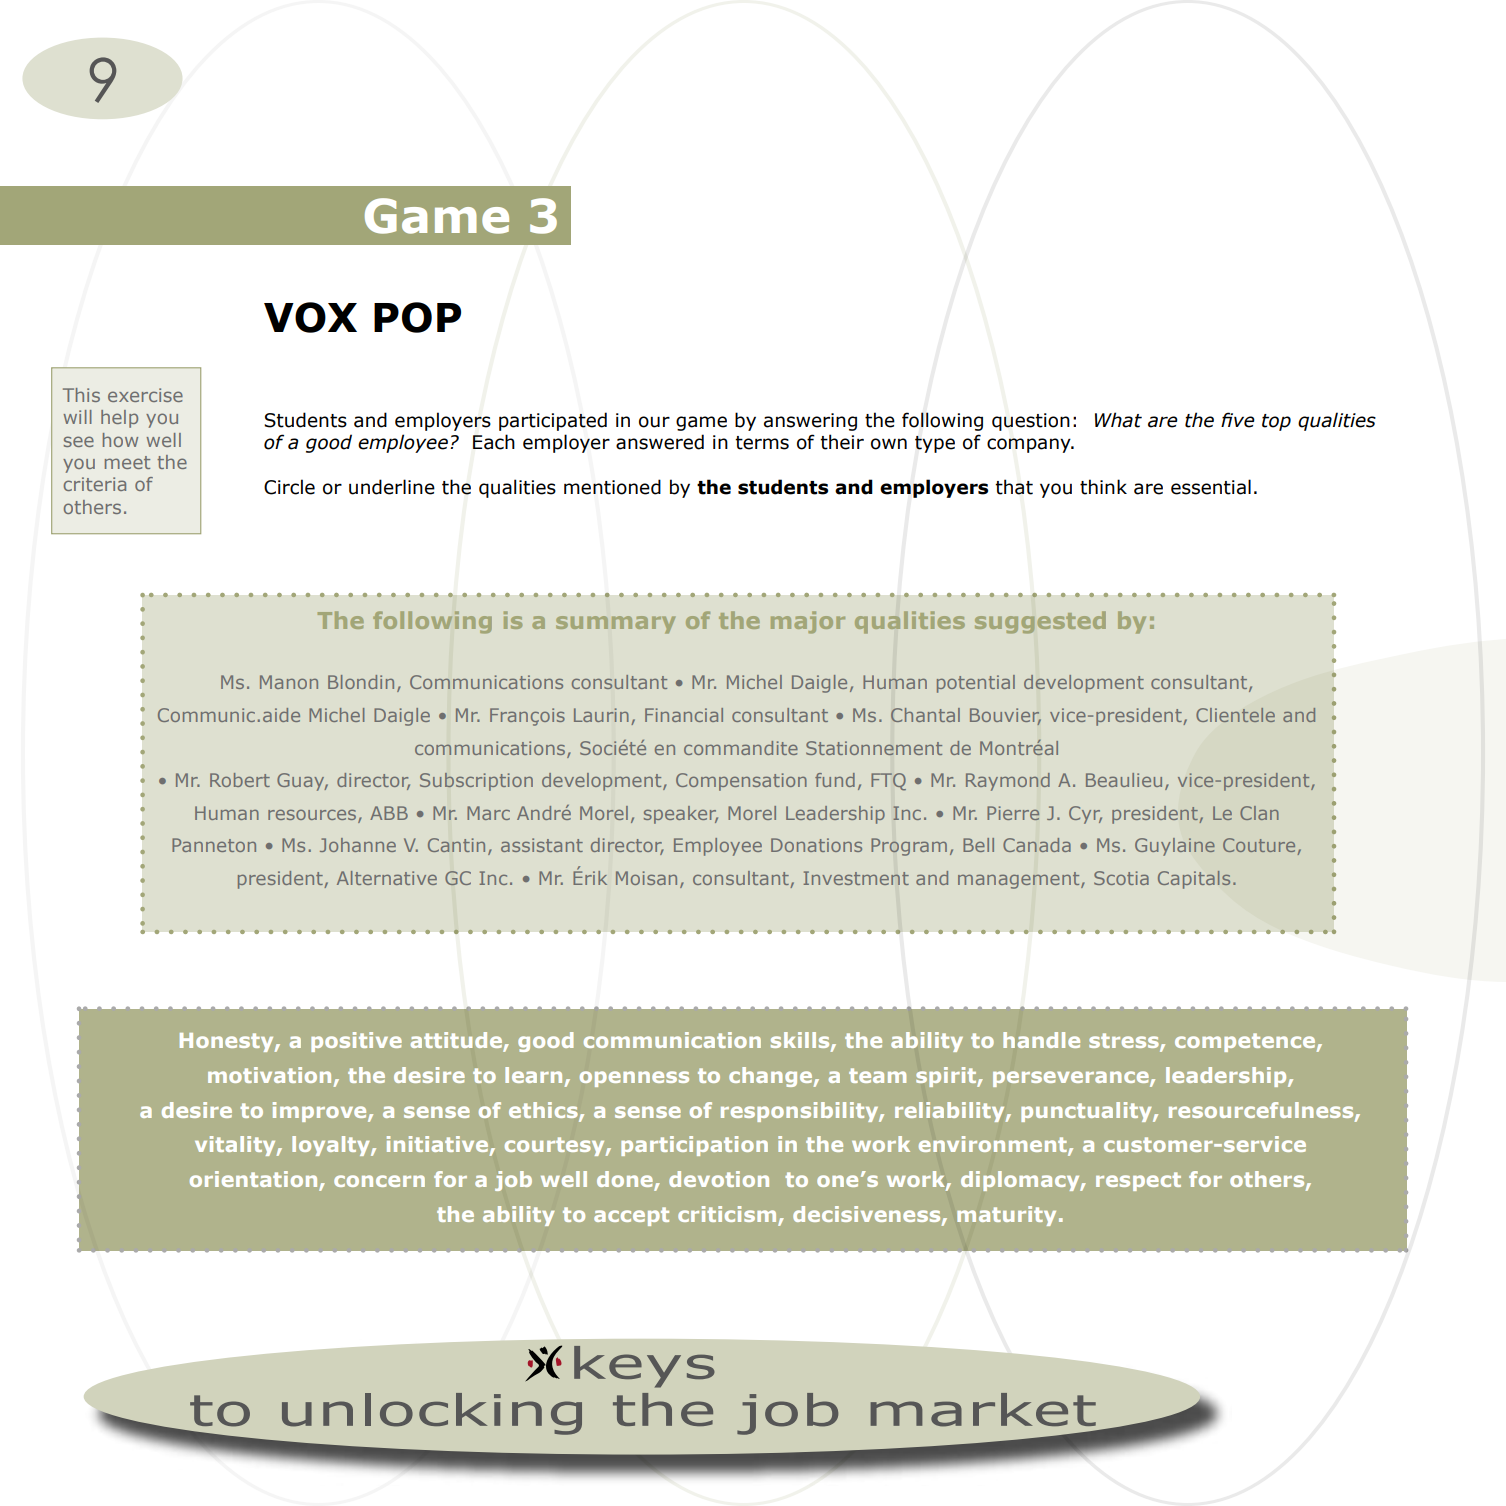 The image size is (1506, 1506). What do you see at coordinates (432, 1414) in the screenshot?
I see `unlocking` at bounding box center [432, 1414].
